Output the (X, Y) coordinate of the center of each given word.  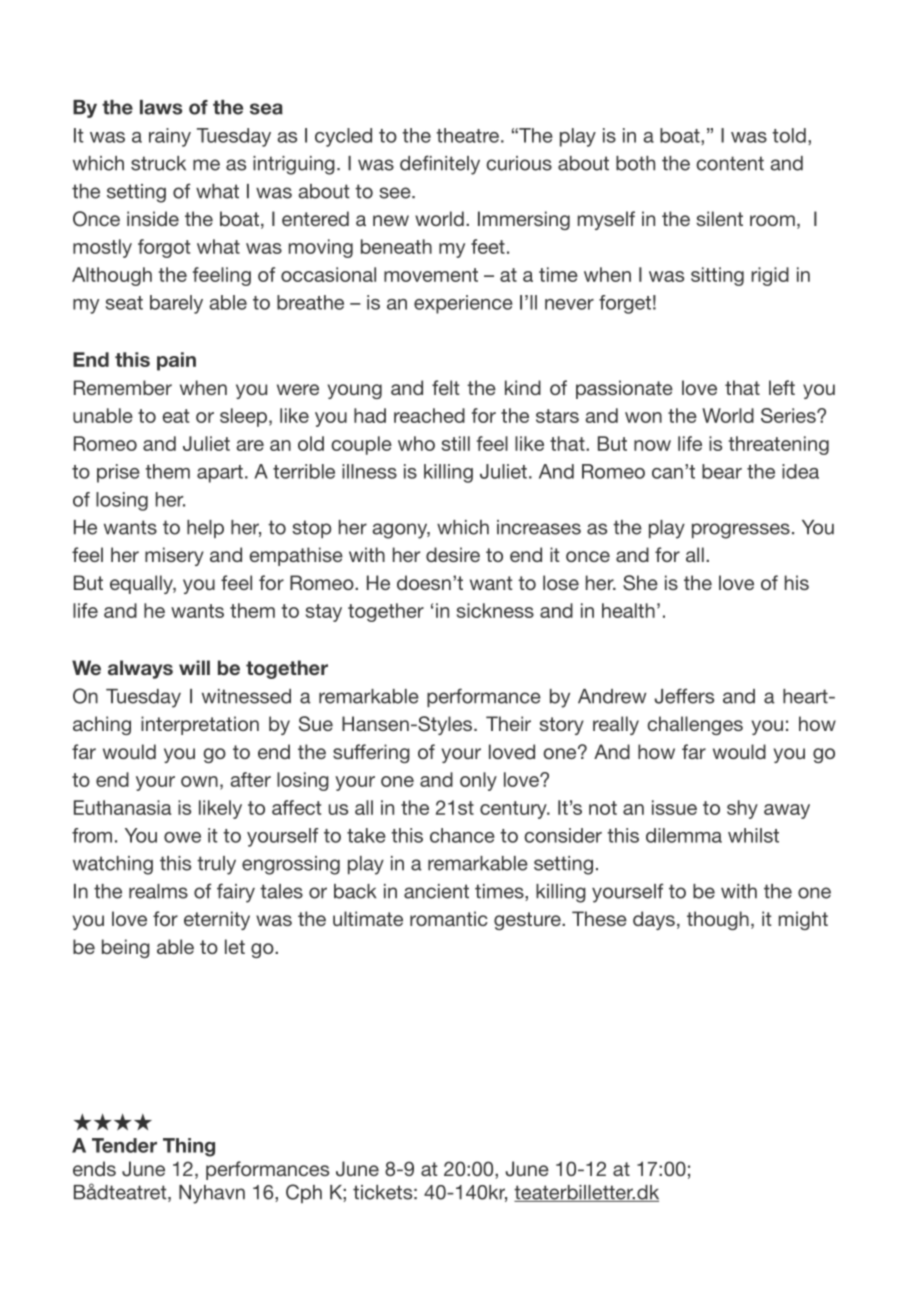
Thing (189, 1147)
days (654, 920)
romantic (449, 918)
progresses (741, 531)
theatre (467, 135)
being (126, 948)
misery (174, 556)
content (730, 163)
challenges (695, 725)
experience (463, 304)
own (199, 781)
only (478, 781)
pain (176, 361)
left (782, 387)
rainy (170, 137)
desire (453, 554)
